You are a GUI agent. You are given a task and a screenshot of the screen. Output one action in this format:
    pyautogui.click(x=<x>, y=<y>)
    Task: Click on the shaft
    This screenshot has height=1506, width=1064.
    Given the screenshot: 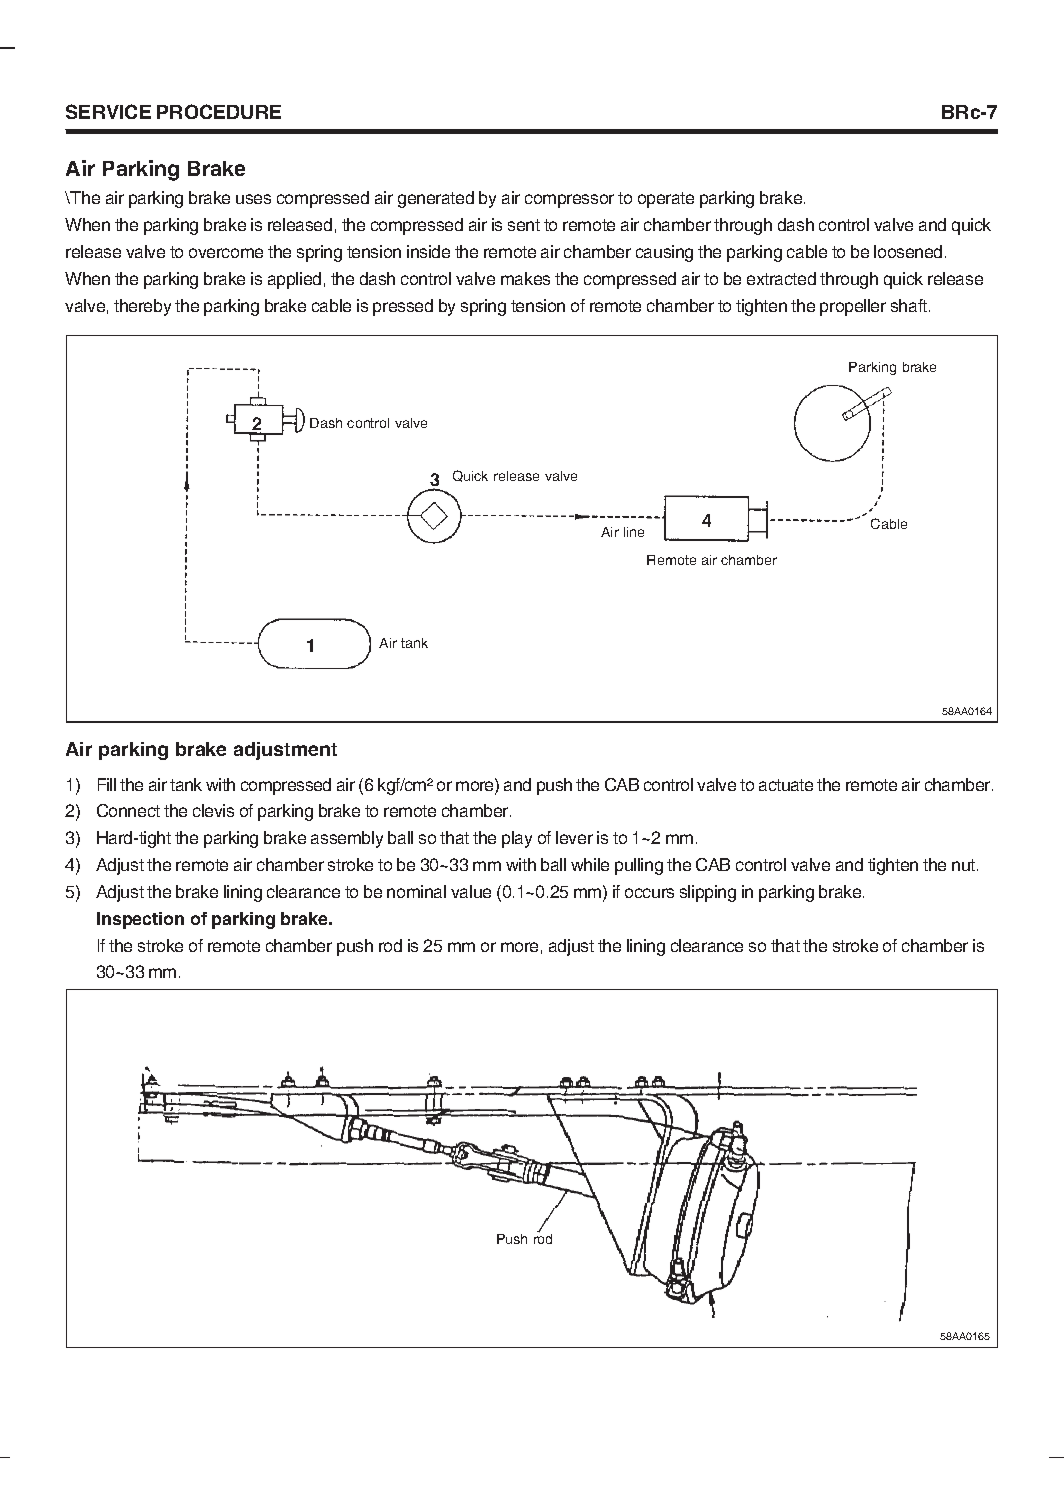 What is the action you would take?
    pyautogui.click(x=910, y=305)
